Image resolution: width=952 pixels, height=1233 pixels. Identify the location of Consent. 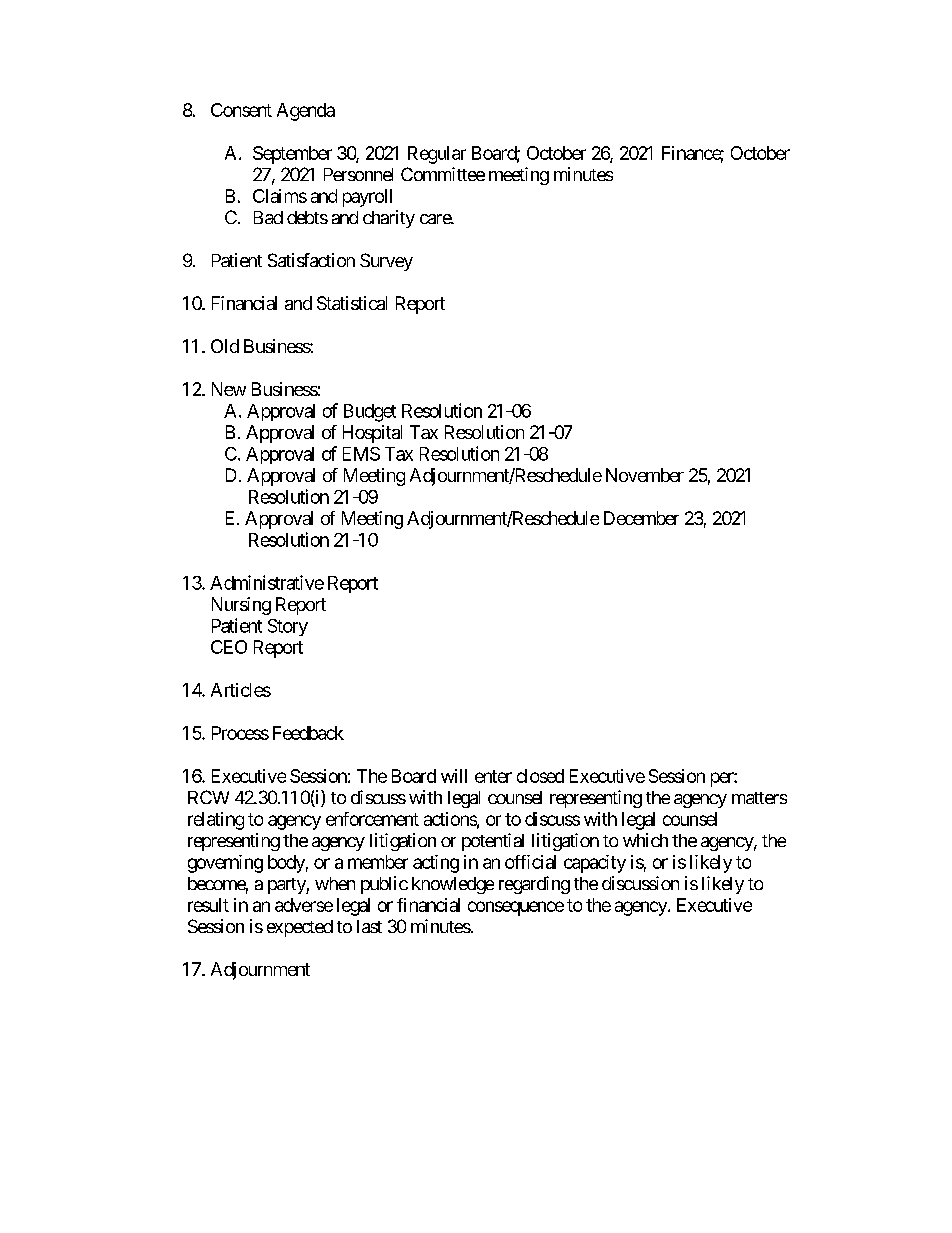
(241, 110).
